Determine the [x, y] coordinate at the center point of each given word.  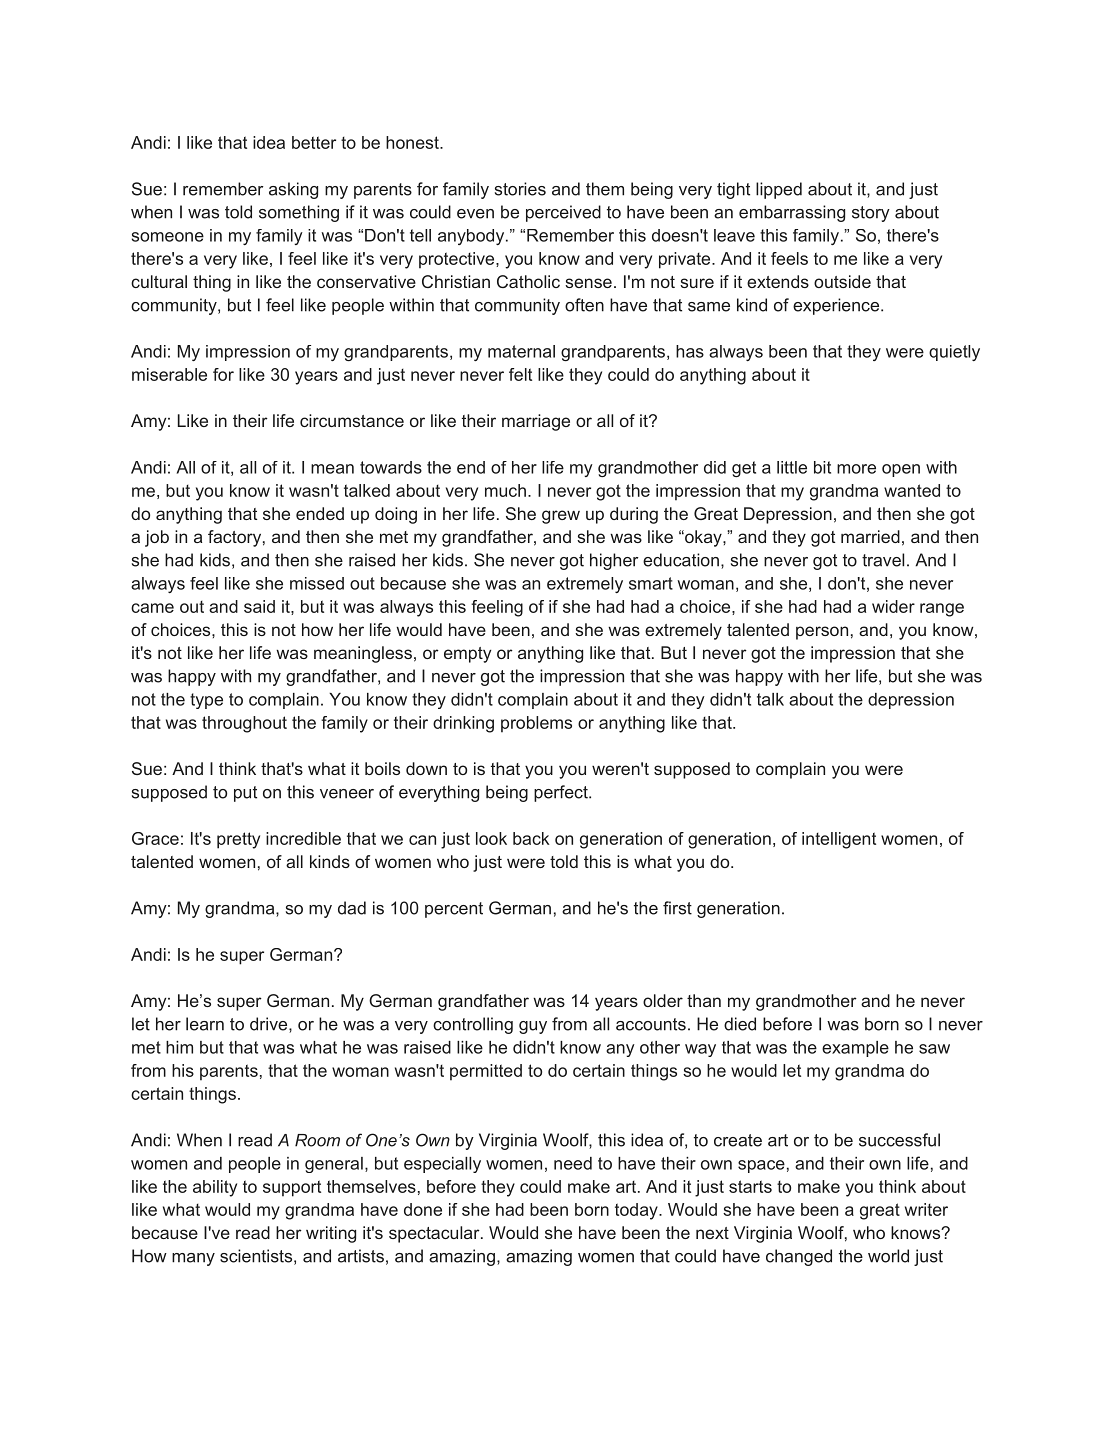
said [259, 606]
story [871, 214]
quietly [954, 353]
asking [293, 190]
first [677, 908]
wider [893, 606]
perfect [562, 793]
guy [533, 1027]
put [245, 794]
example [855, 1049]
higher [614, 561]
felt [520, 374]
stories [520, 189]
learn [205, 1024]
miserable [169, 374]
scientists [256, 1256]
